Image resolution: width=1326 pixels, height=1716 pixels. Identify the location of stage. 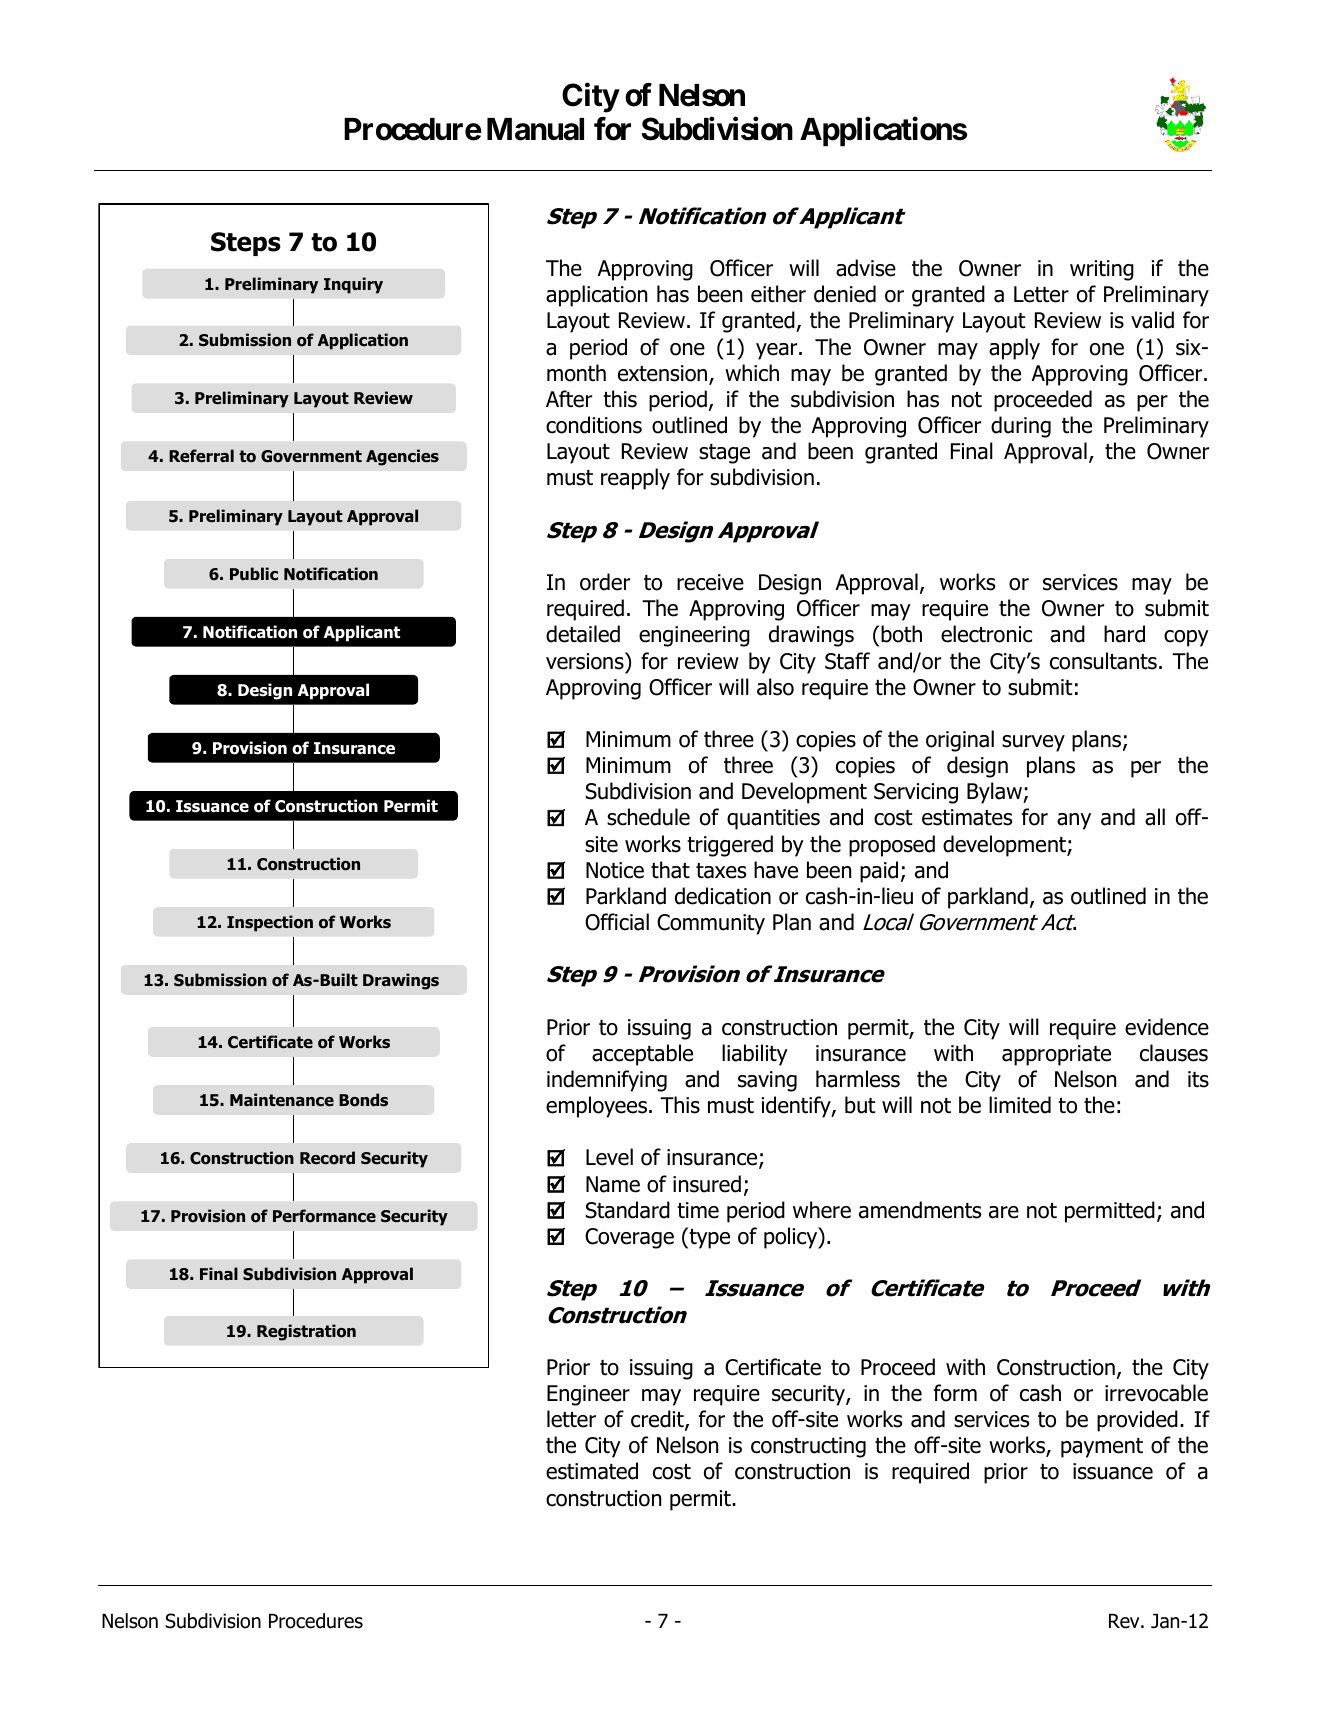
(724, 454).
